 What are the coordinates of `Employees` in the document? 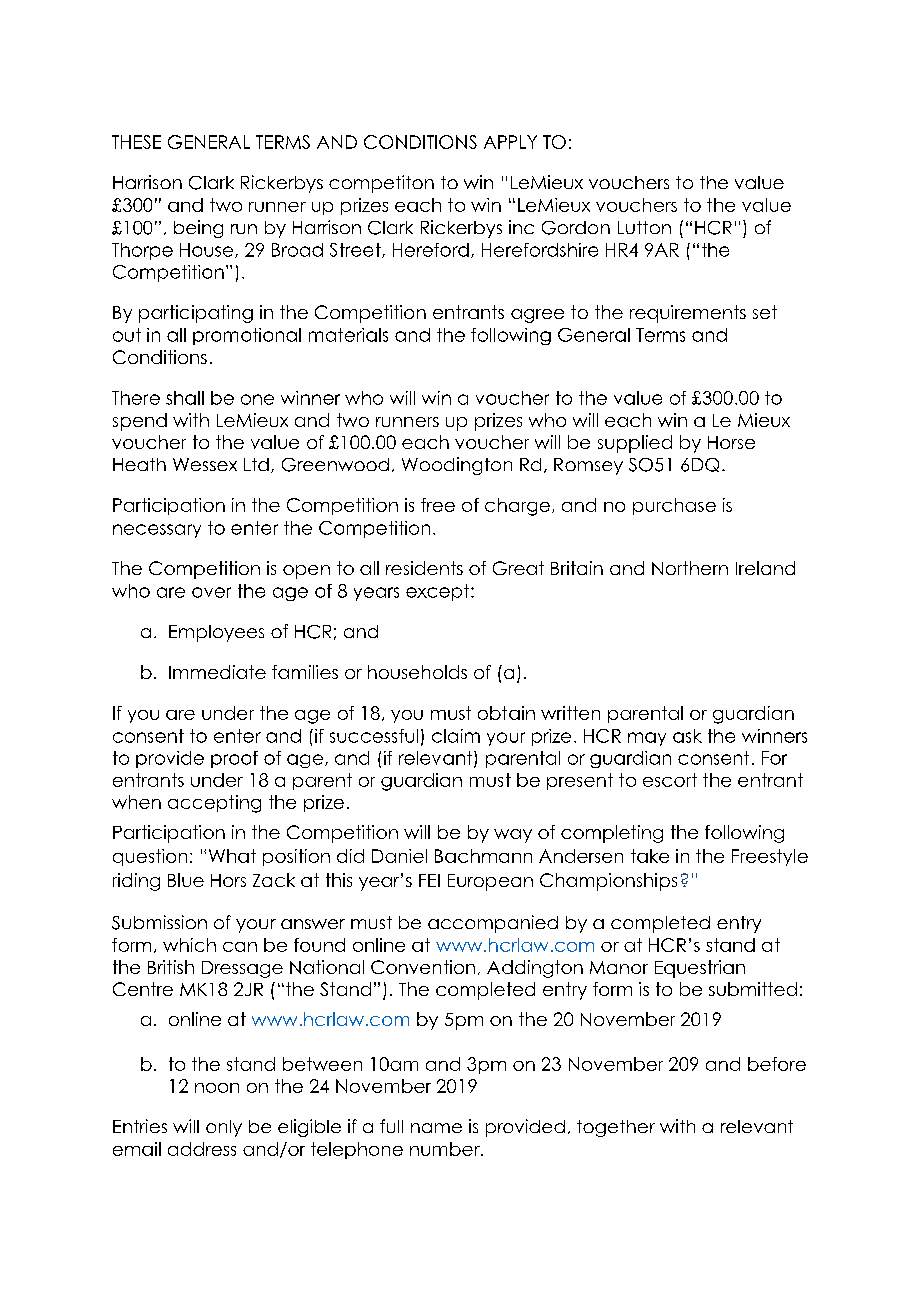 It's located at (216, 633).
